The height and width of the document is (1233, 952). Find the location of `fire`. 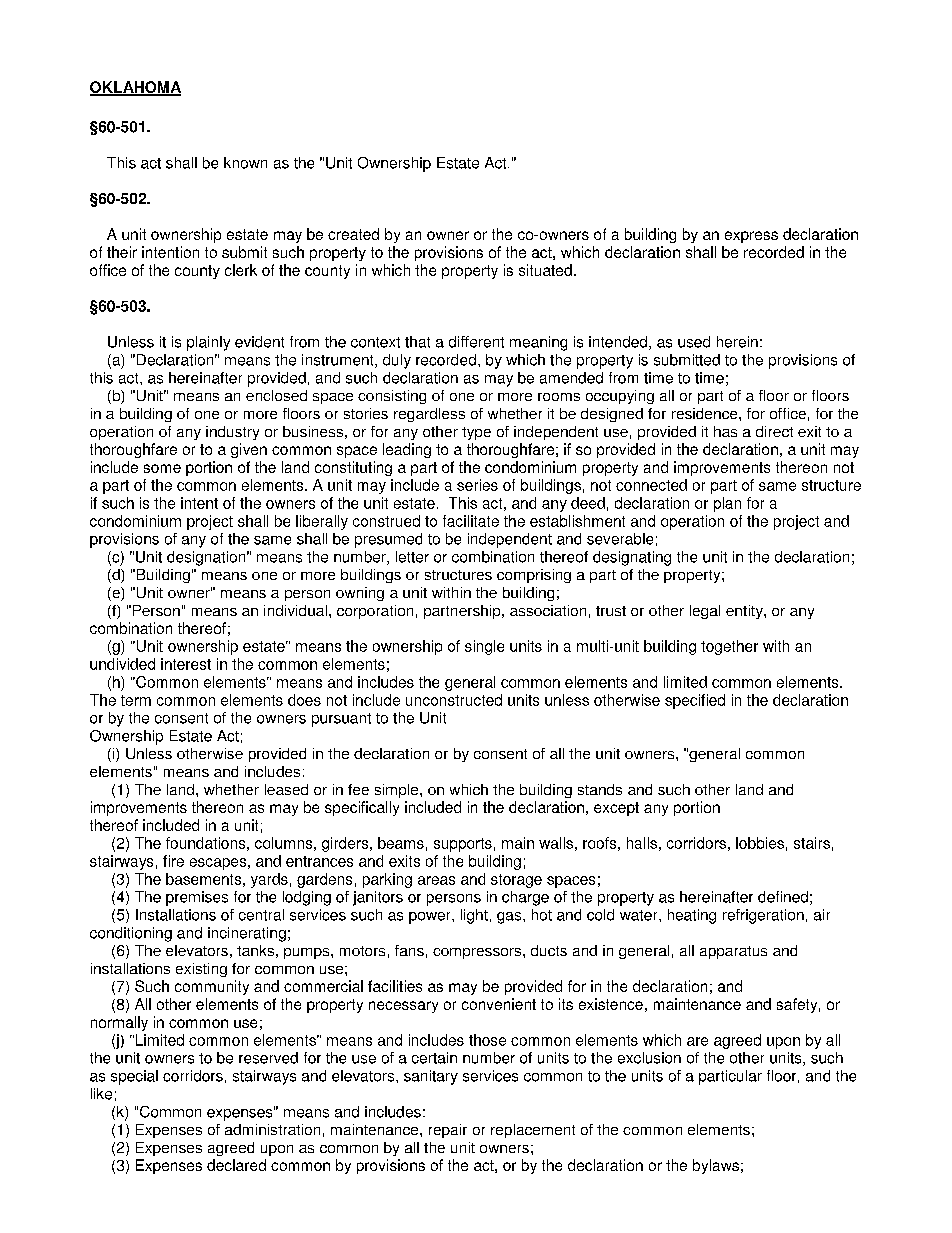

fire is located at coordinates (173, 861).
